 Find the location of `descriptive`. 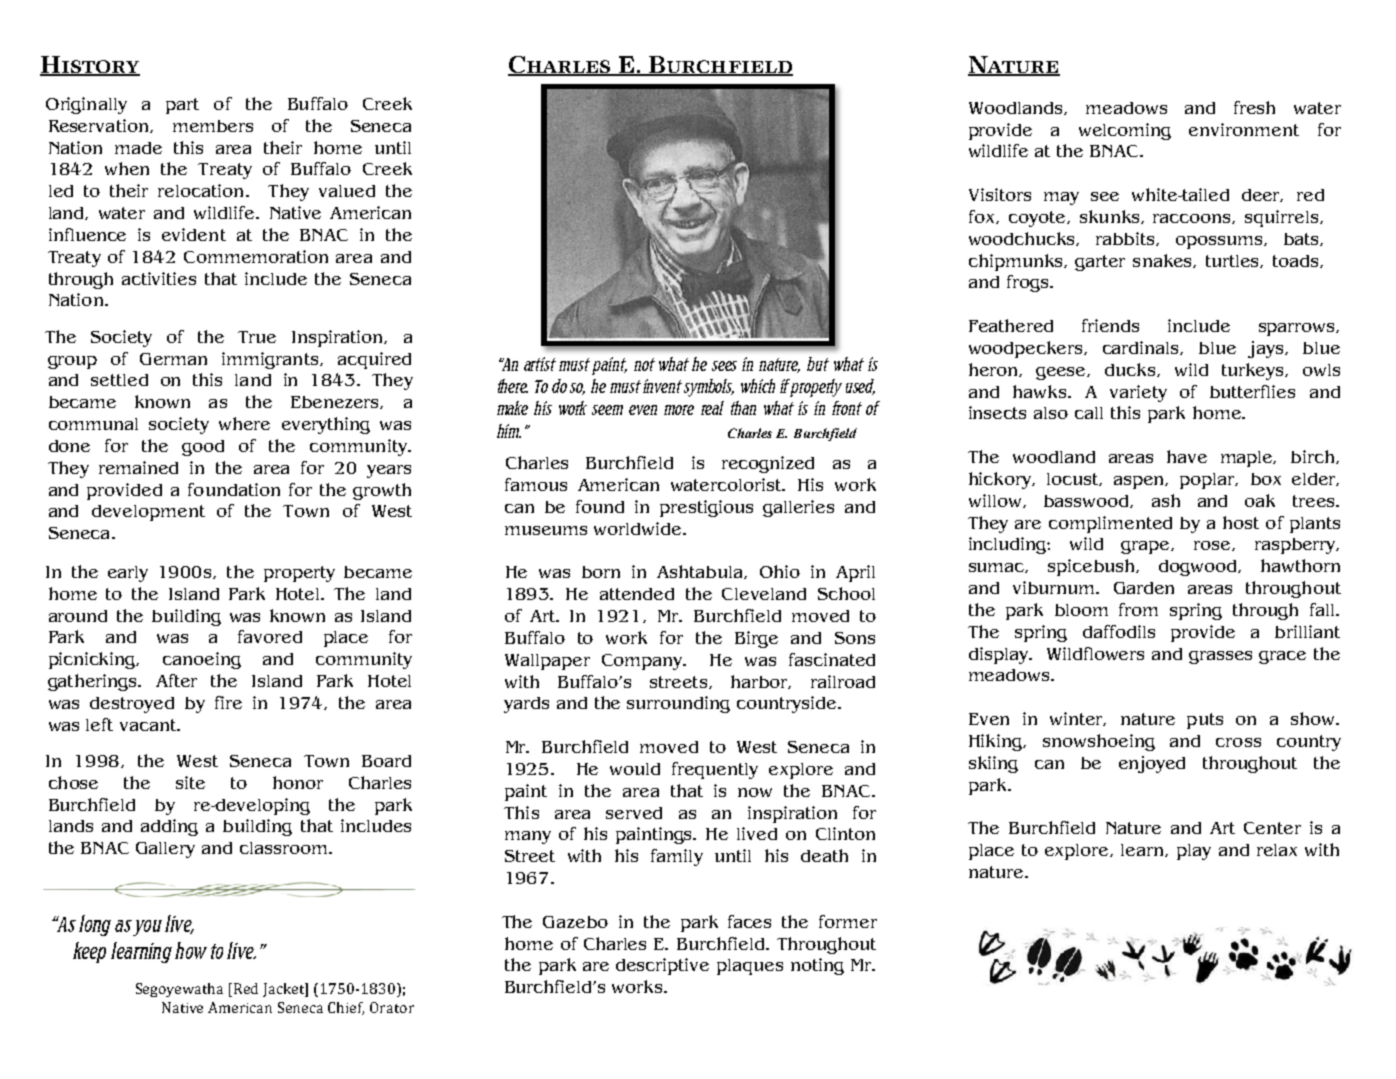

descriptive is located at coordinates (662, 966).
